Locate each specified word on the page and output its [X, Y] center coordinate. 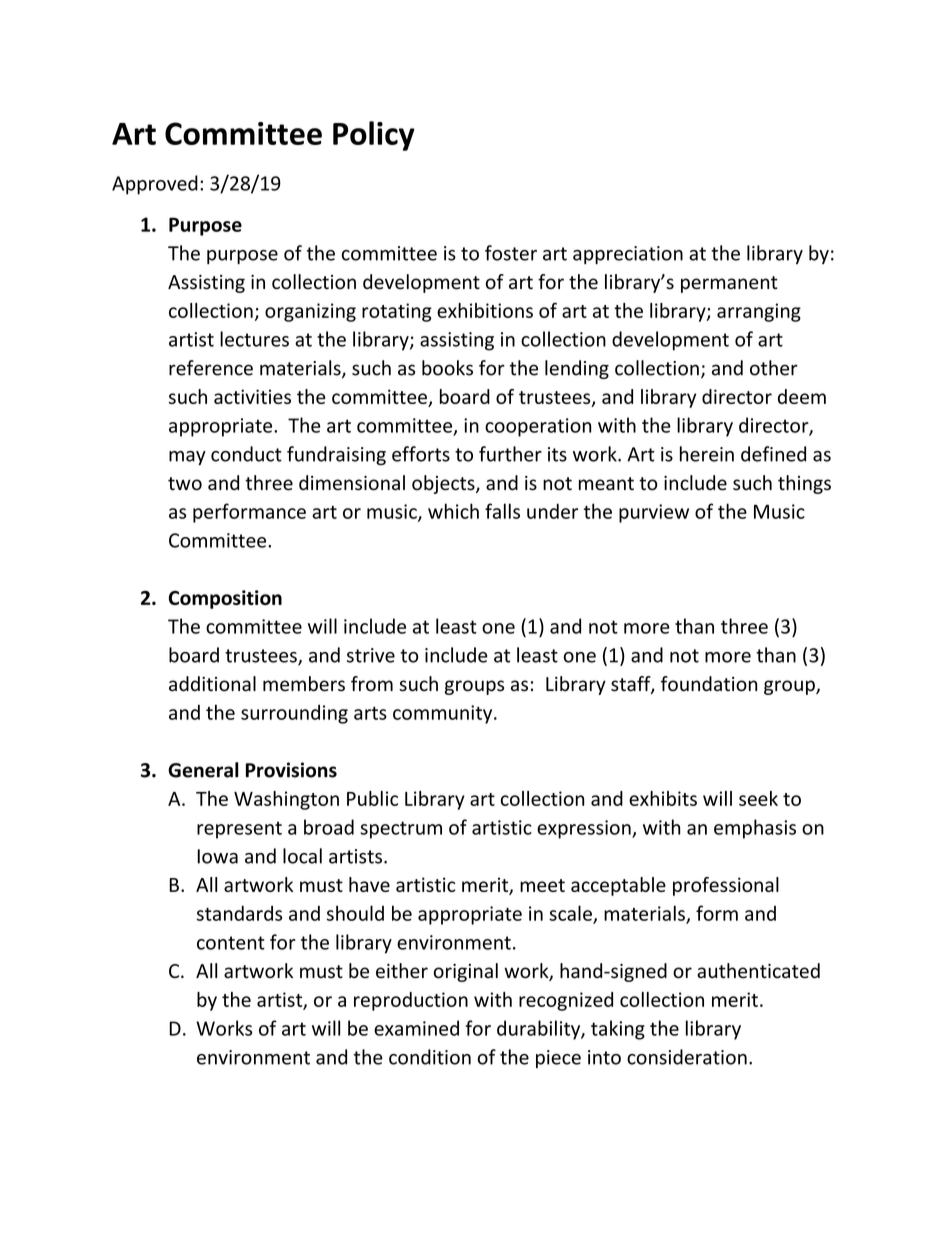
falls [502, 511]
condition [430, 1057]
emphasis [755, 829]
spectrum [401, 830]
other [774, 368]
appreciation [628, 255]
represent [239, 830]
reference [211, 368]
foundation [709, 684]
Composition [225, 599]
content [231, 943]
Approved [155, 185]
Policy [374, 136]
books [447, 368]
